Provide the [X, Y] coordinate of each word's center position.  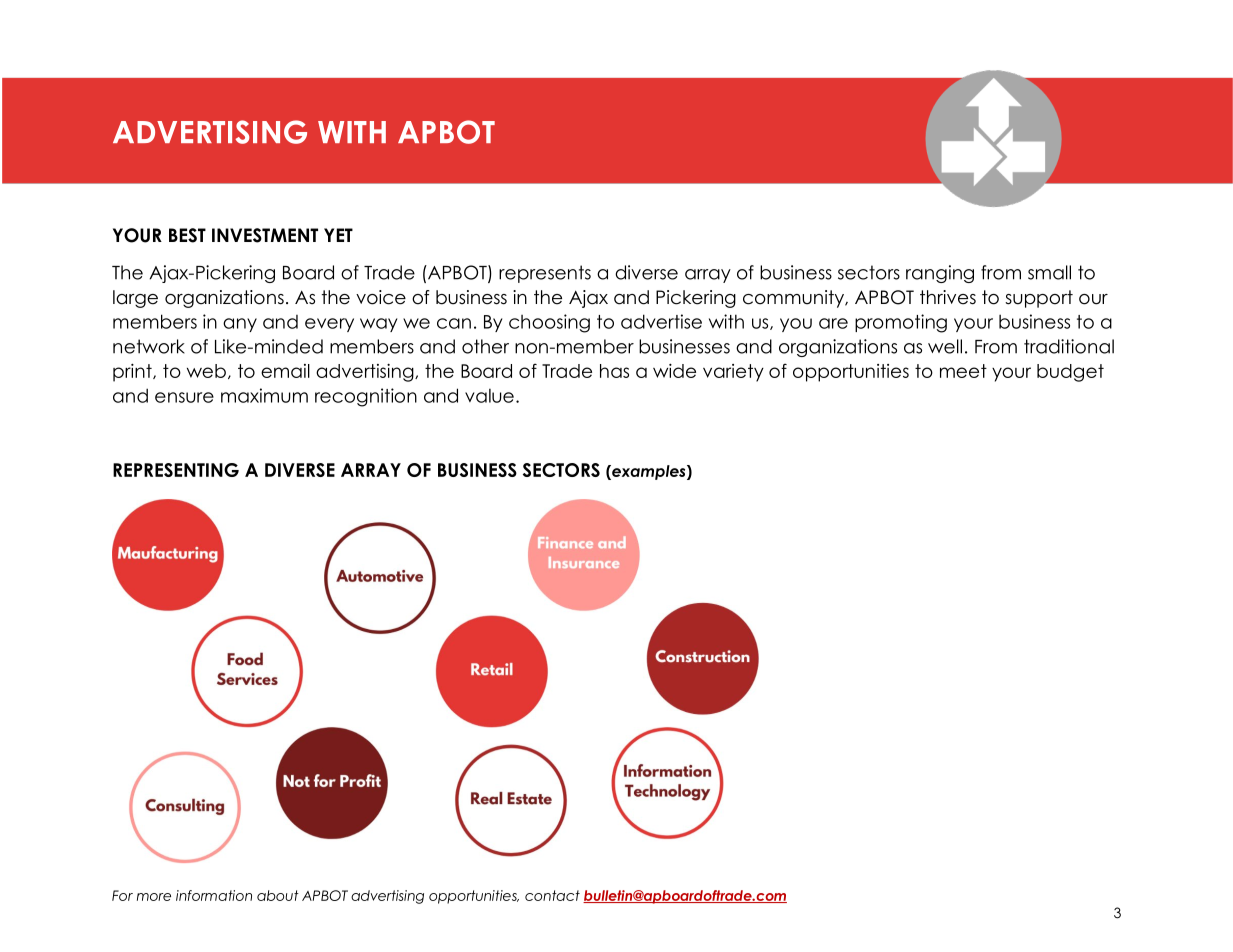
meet [963, 371]
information [214, 895]
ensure [184, 397]
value [489, 395]
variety [733, 373]
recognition [366, 397]
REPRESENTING [176, 470]
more [154, 897]
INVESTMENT [265, 235]
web [206, 371]
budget [1070, 373]
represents [545, 274]
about [278, 895]
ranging [940, 274]
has [614, 371]
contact [552, 895]
